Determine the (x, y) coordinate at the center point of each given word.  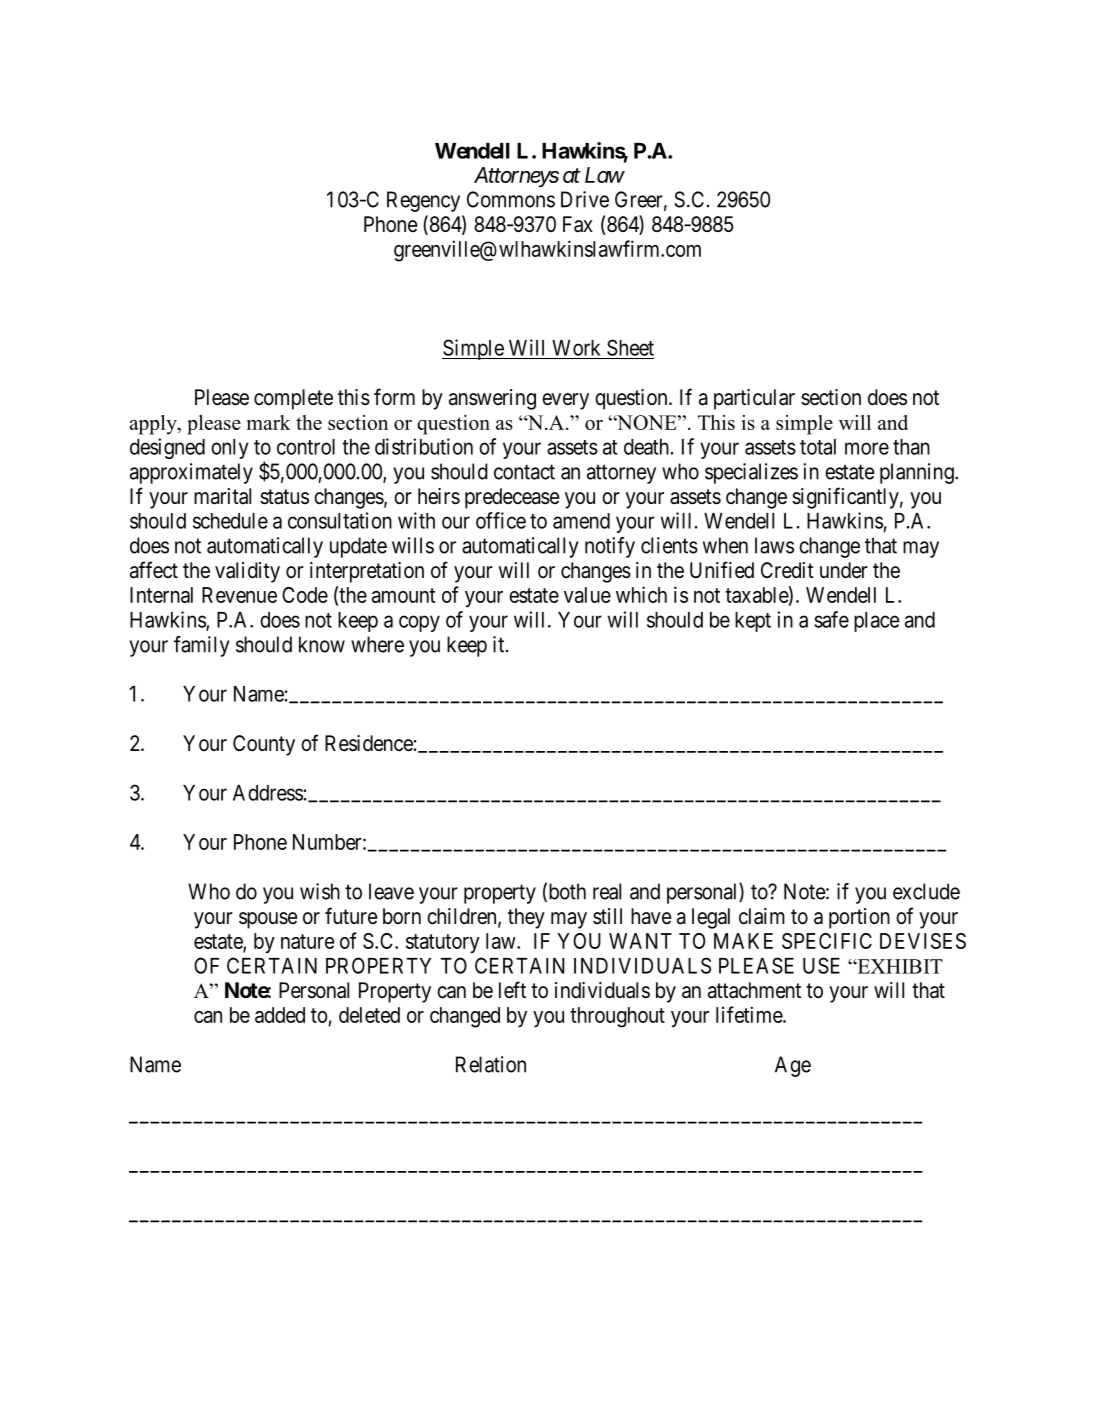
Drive (585, 199)
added (280, 1015)
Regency (423, 201)
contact (524, 472)
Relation (491, 1064)
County (264, 745)
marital (222, 496)
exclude (926, 891)
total (818, 447)
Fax (578, 224)
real (607, 891)
